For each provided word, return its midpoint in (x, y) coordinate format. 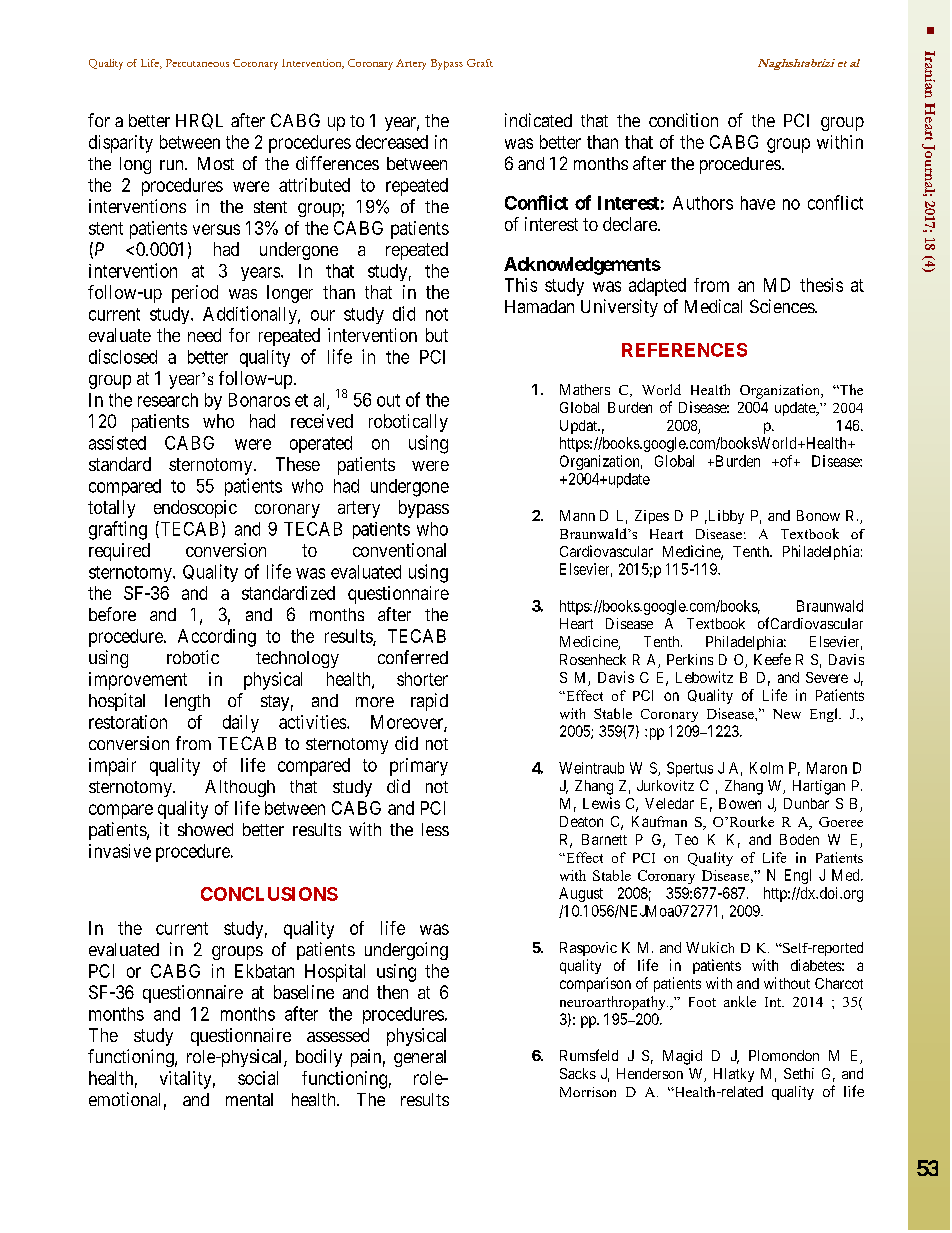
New (787, 714)
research (168, 400)
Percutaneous (197, 63)
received (322, 421)
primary (419, 767)
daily (241, 724)
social (258, 1078)
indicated (538, 120)
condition (683, 120)
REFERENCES (684, 350)
